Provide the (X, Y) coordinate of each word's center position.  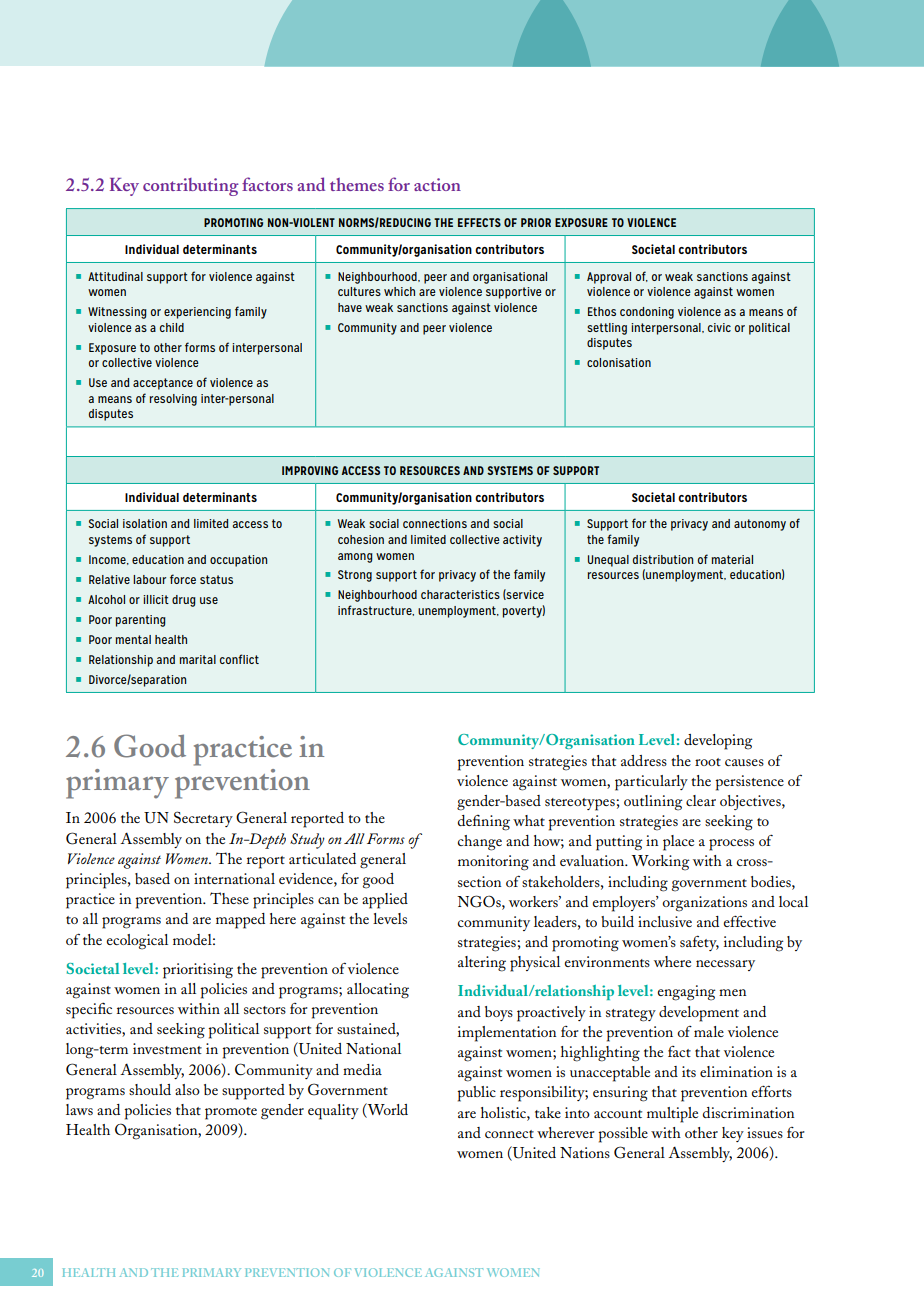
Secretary (203, 819)
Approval (609, 278)
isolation (145, 523)
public (476, 1094)
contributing (191, 187)
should (150, 1089)
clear (701, 800)
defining (484, 823)
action (437, 184)
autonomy (760, 525)
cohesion (361, 539)
